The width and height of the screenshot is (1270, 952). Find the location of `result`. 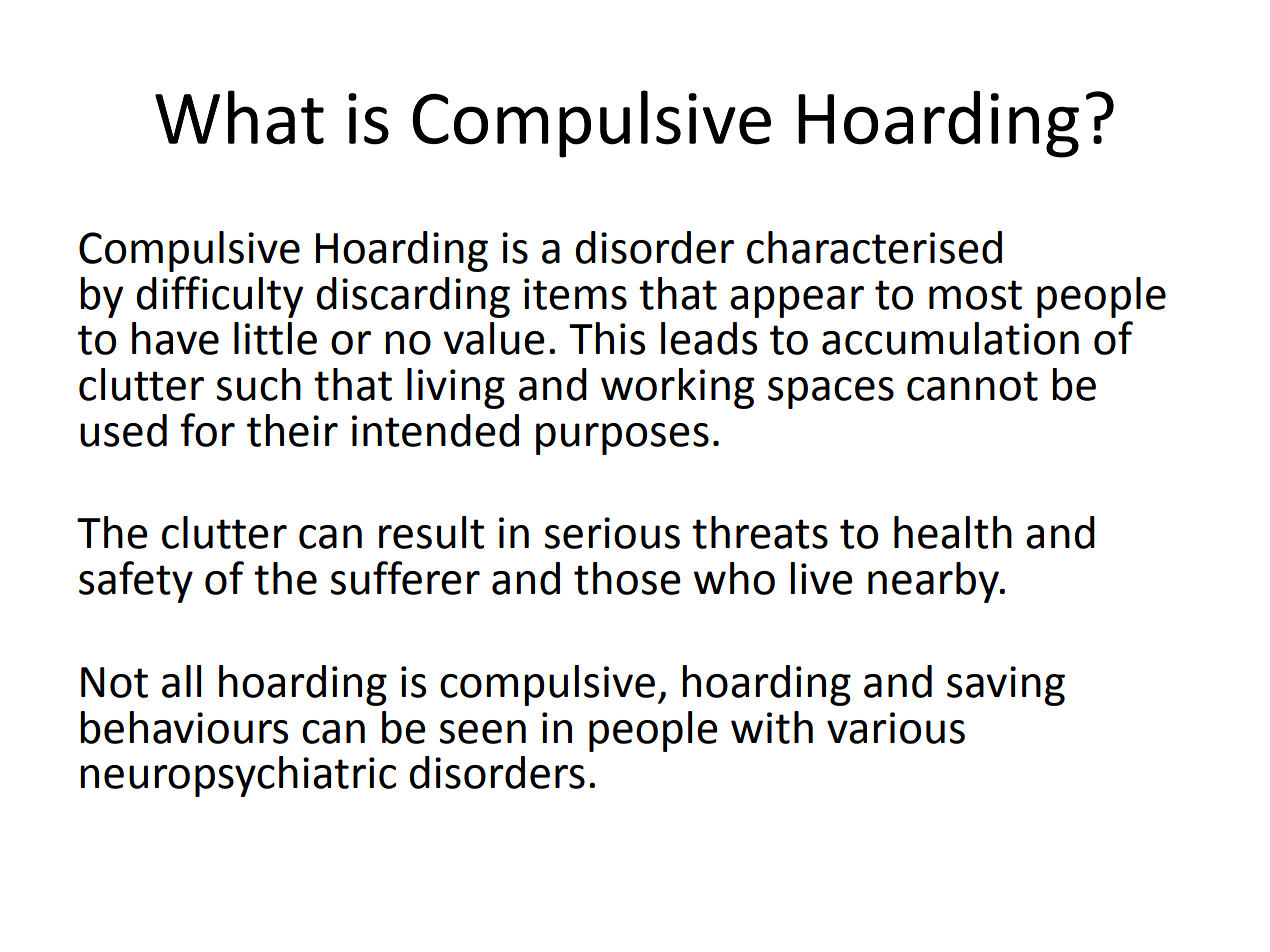

result is located at coordinates (432, 532).
